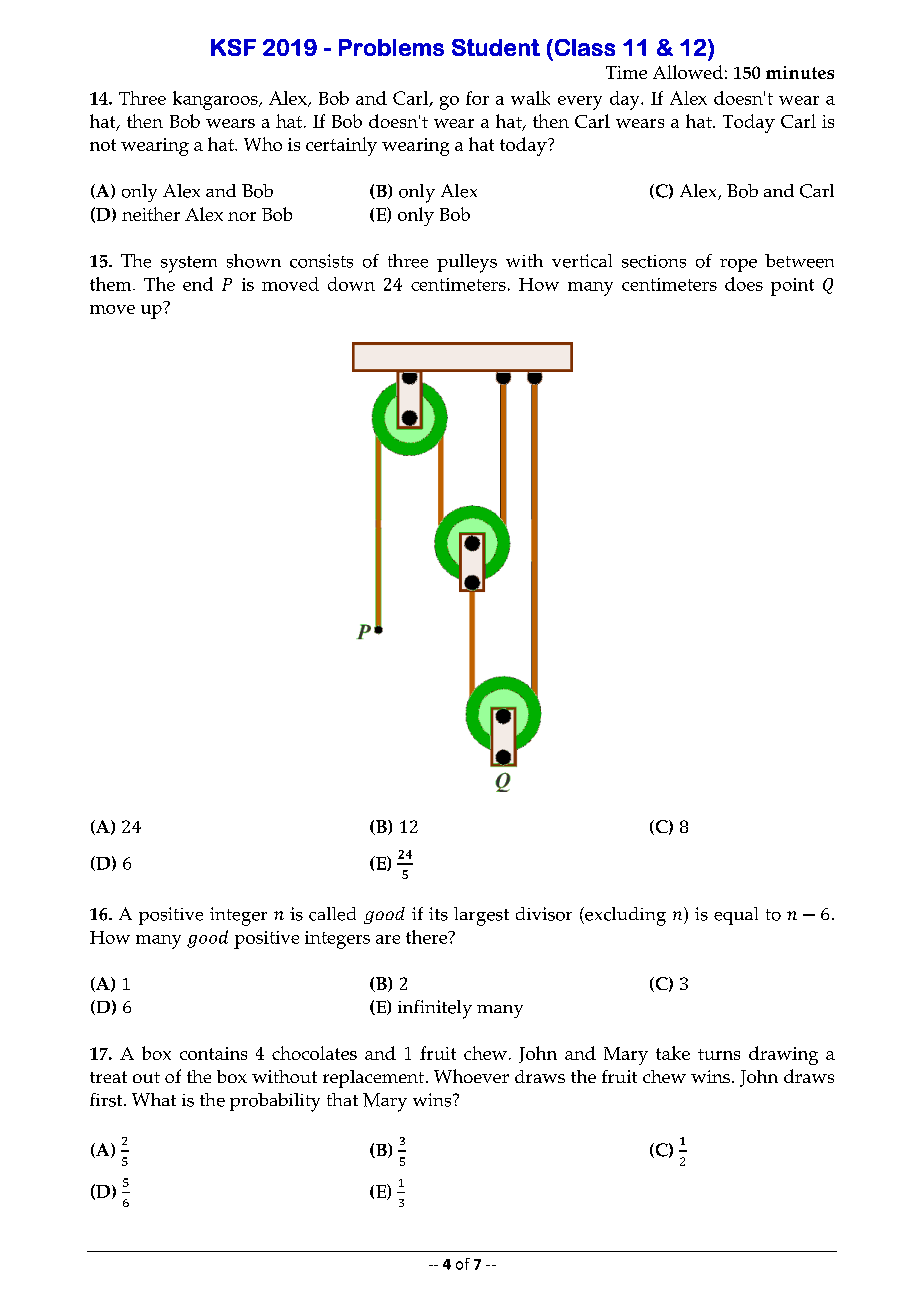 This screenshot has height=1308, width=924. I want to click on Allowed, so click(688, 72).
